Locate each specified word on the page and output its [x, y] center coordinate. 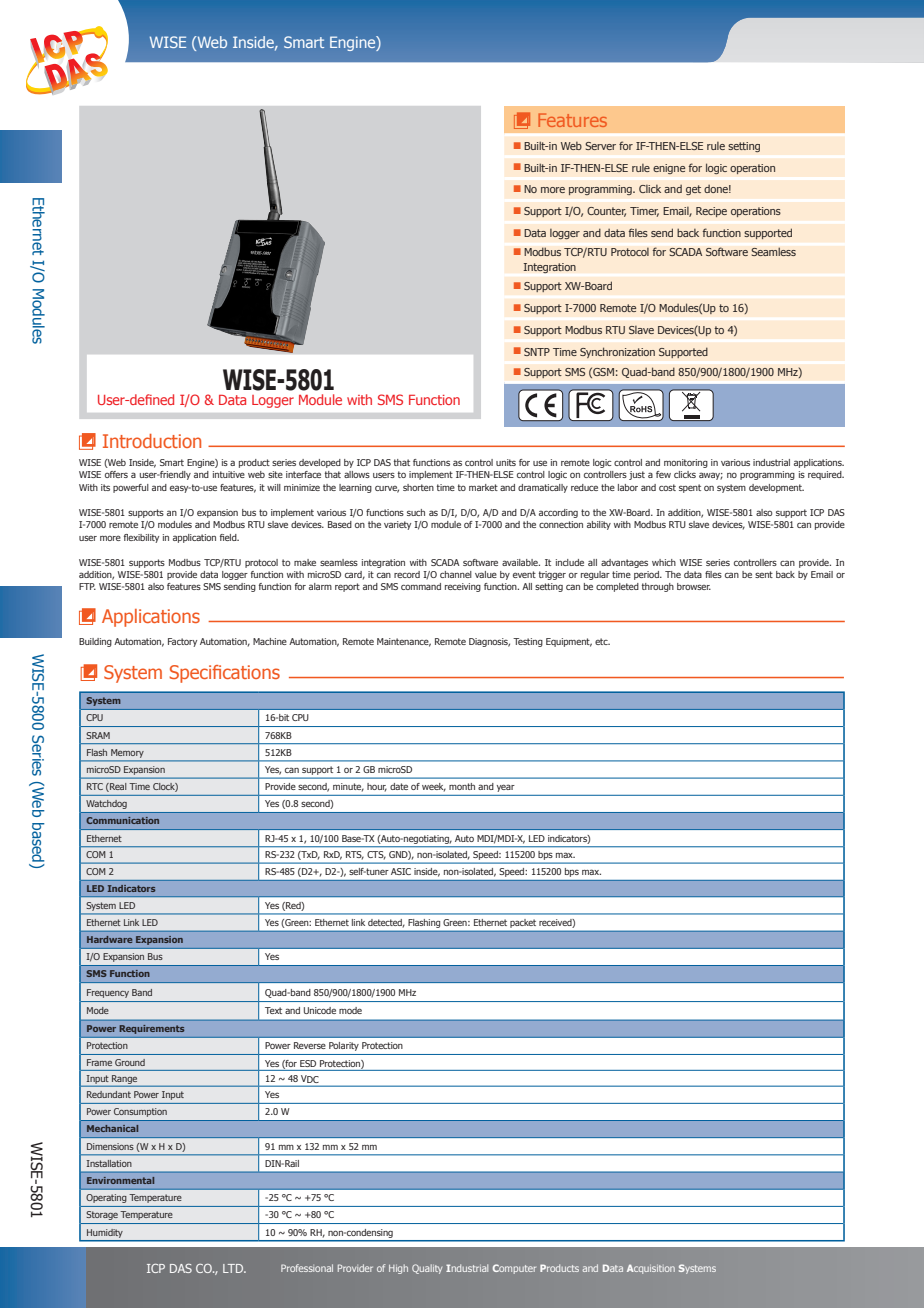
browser [694, 586]
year [505, 788]
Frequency [108, 993]
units [506, 462]
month [462, 786]
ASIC [401, 871]
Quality [427, 1269]
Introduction [152, 441]
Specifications [225, 674]
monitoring [686, 463]
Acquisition [651, 1269]
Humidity [104, 1233]
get [693, 190]
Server [600, 146]
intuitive [229, 474]
